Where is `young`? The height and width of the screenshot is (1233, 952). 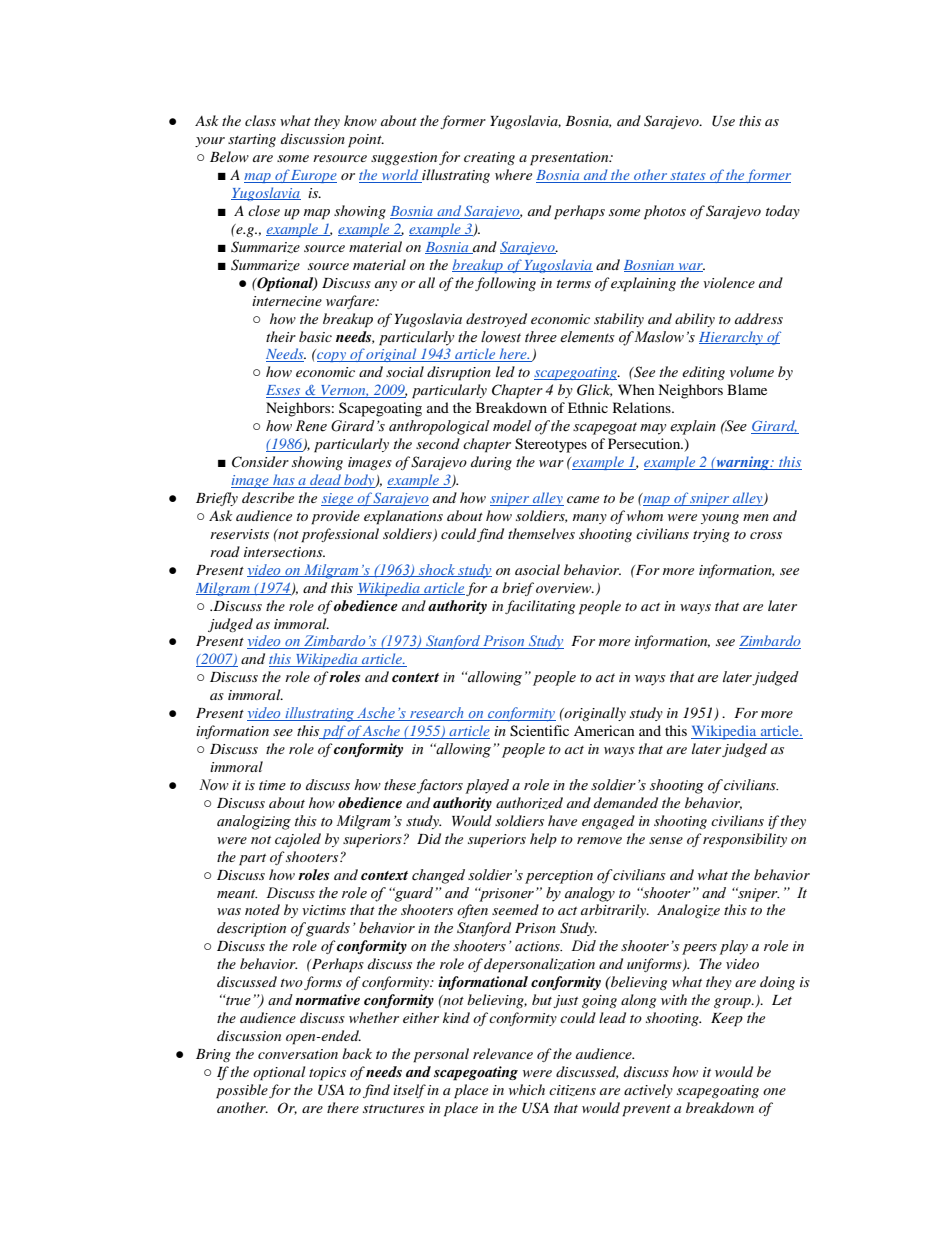
young is located at coordinates (720, 519).
